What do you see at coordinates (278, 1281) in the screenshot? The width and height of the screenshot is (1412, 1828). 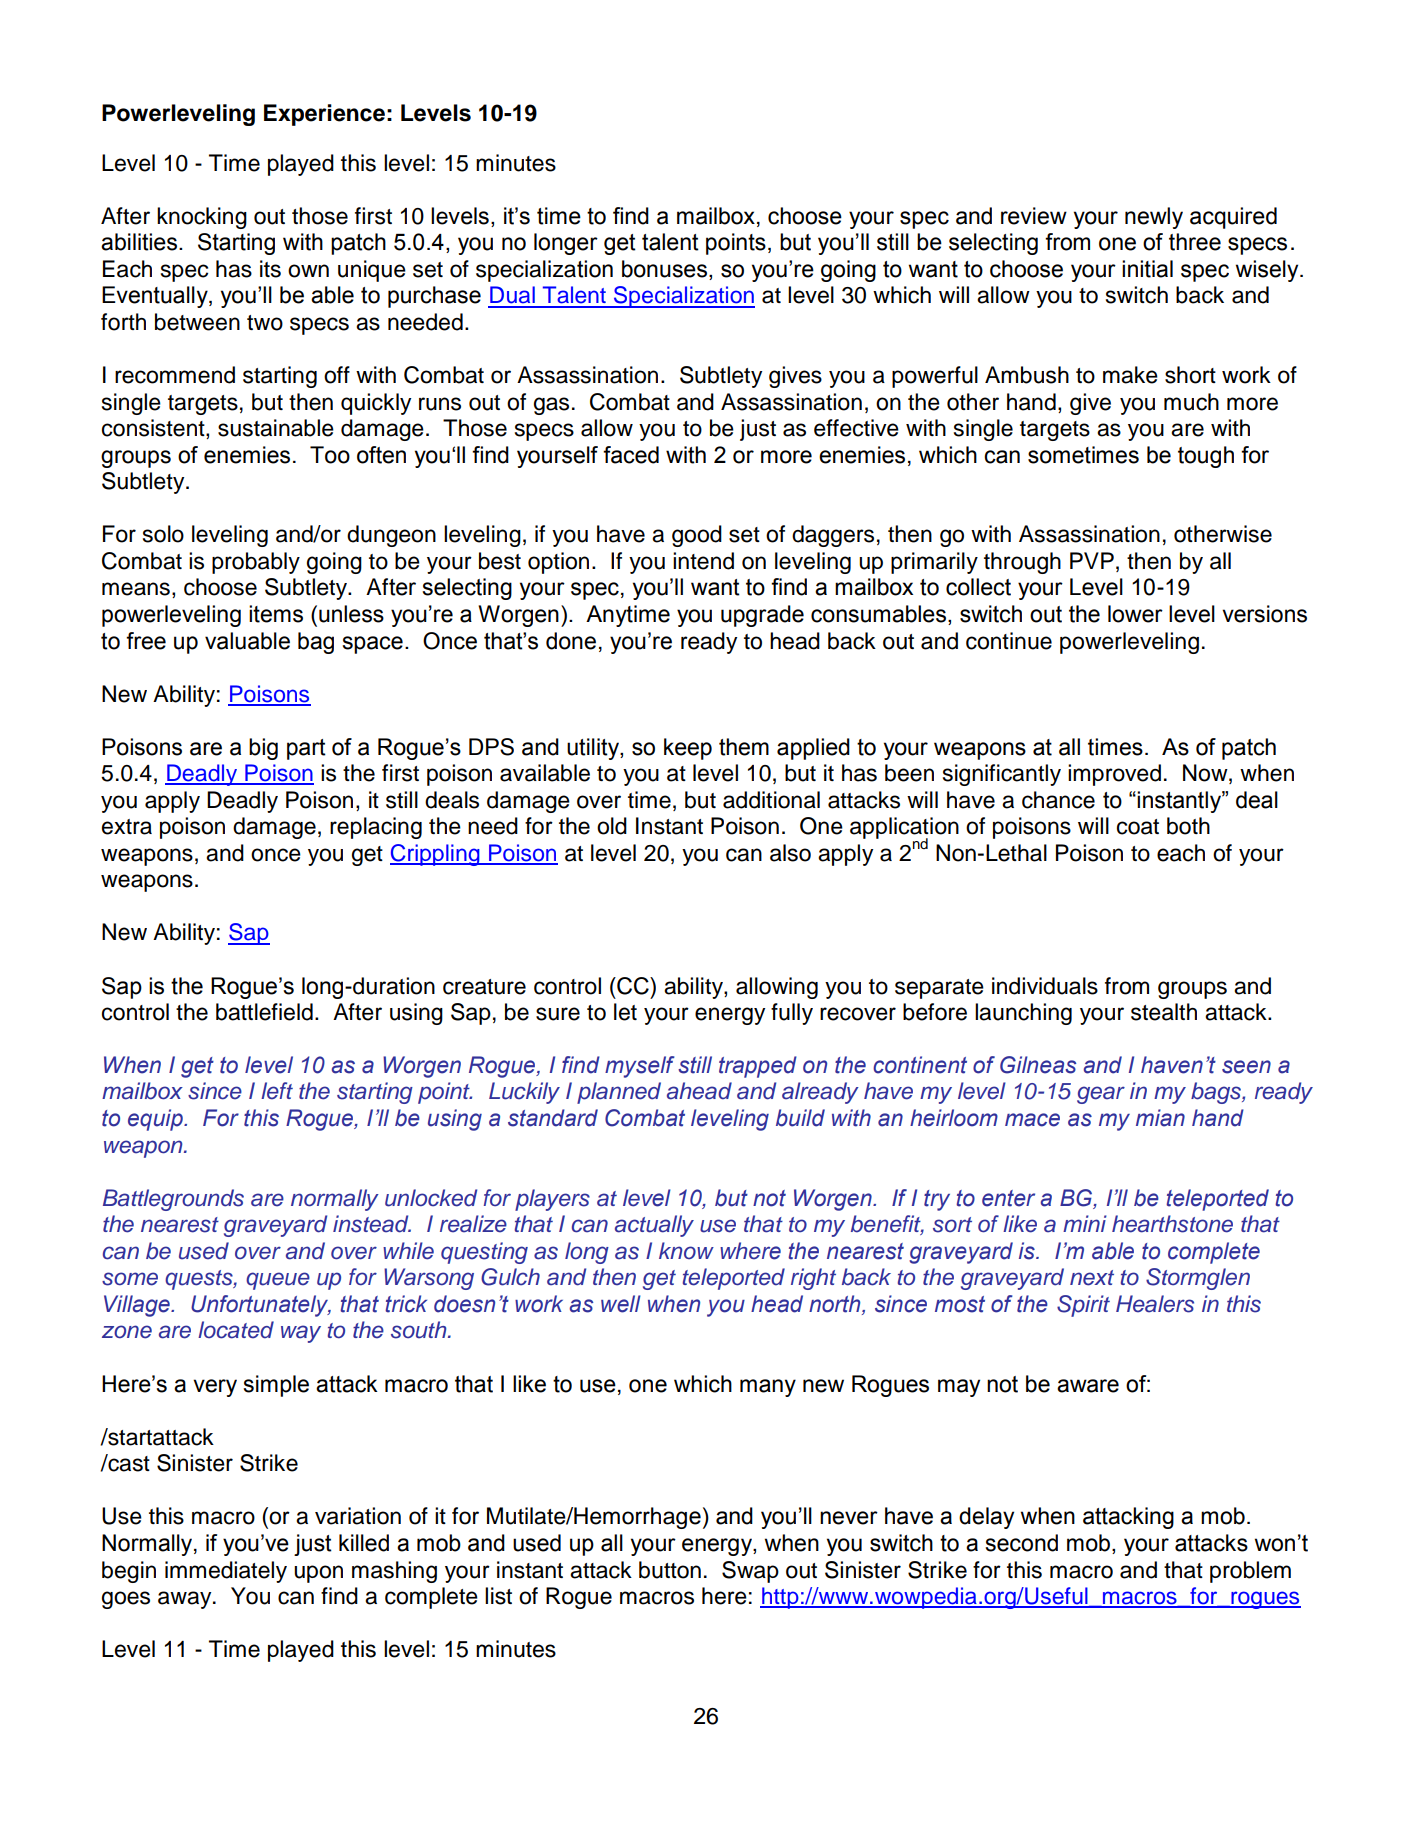 I see `queue` at bounding box center [278, 1281].
